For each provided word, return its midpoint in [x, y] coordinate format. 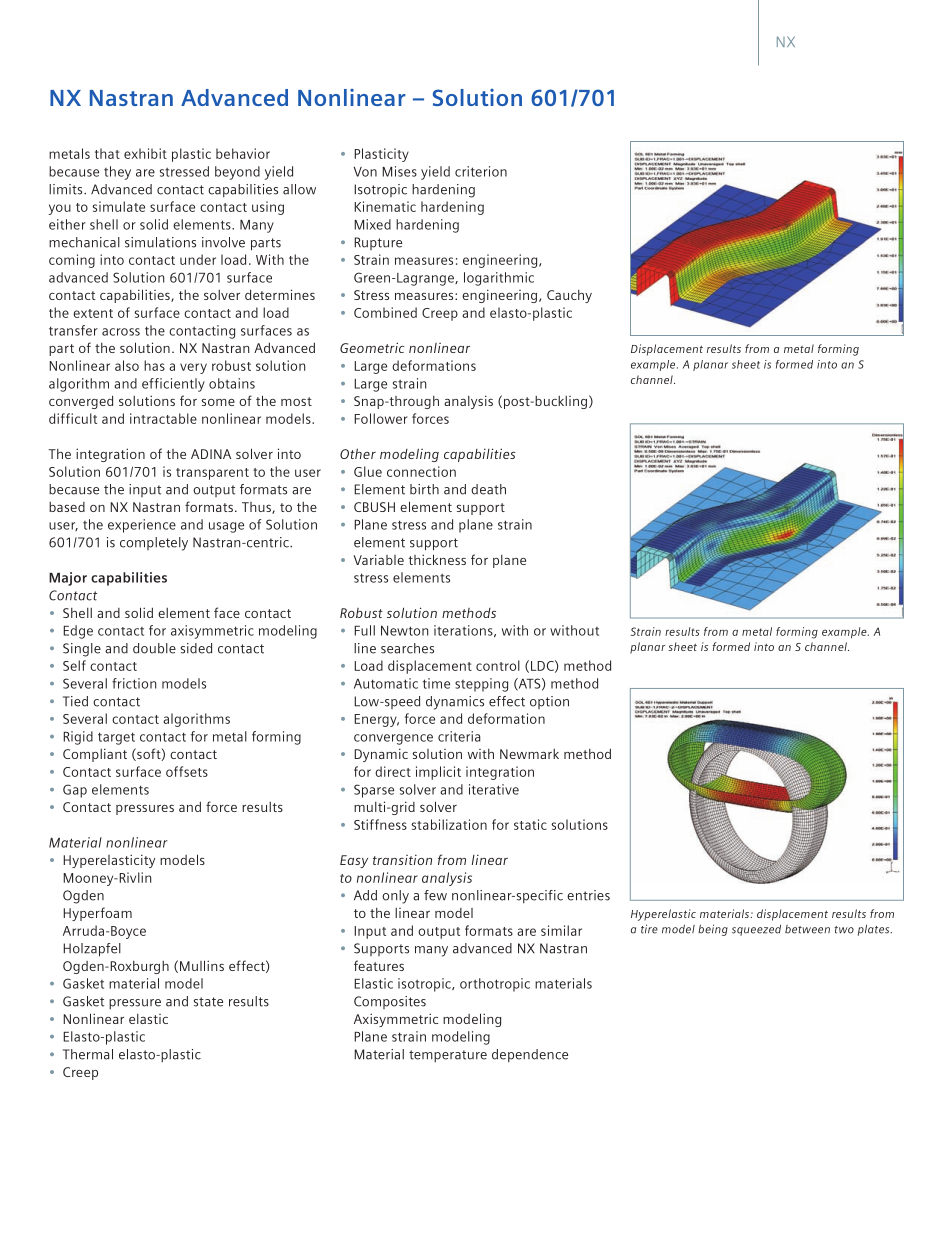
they [117, 173]
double [154, 648]
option [549, 702]
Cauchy [569, 296]
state [208, 1002]
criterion [481, 171]
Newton [404, 631]
